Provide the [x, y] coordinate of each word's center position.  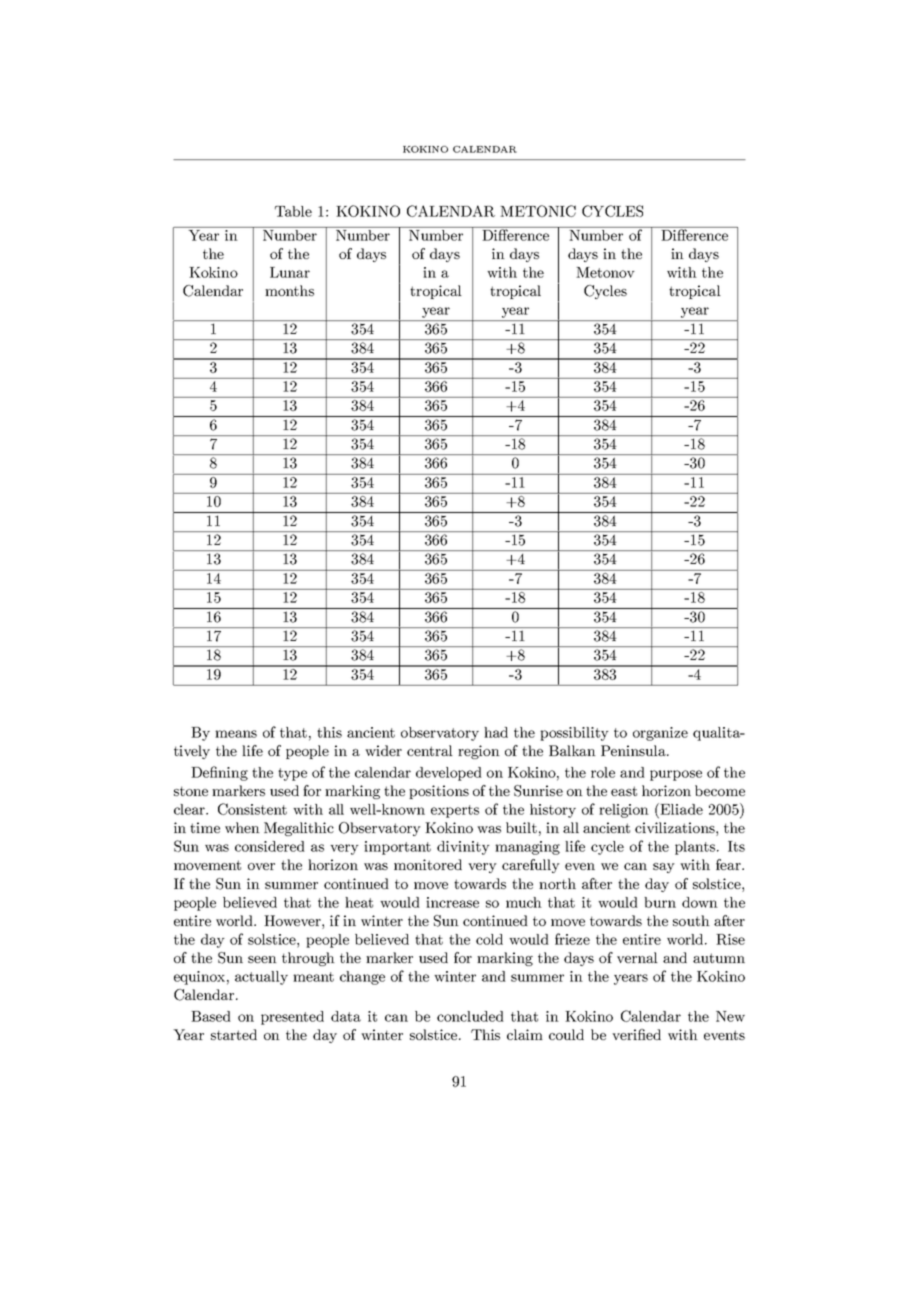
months [289, 290]
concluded [470, 1016]
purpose [676, 775]
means [236, 734]
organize [660, 734]
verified [636, 1034]
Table [293, 211]
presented [292, 1018]
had [496, 732]
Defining [219, 773]
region [479, 752]
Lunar [290, 272]
